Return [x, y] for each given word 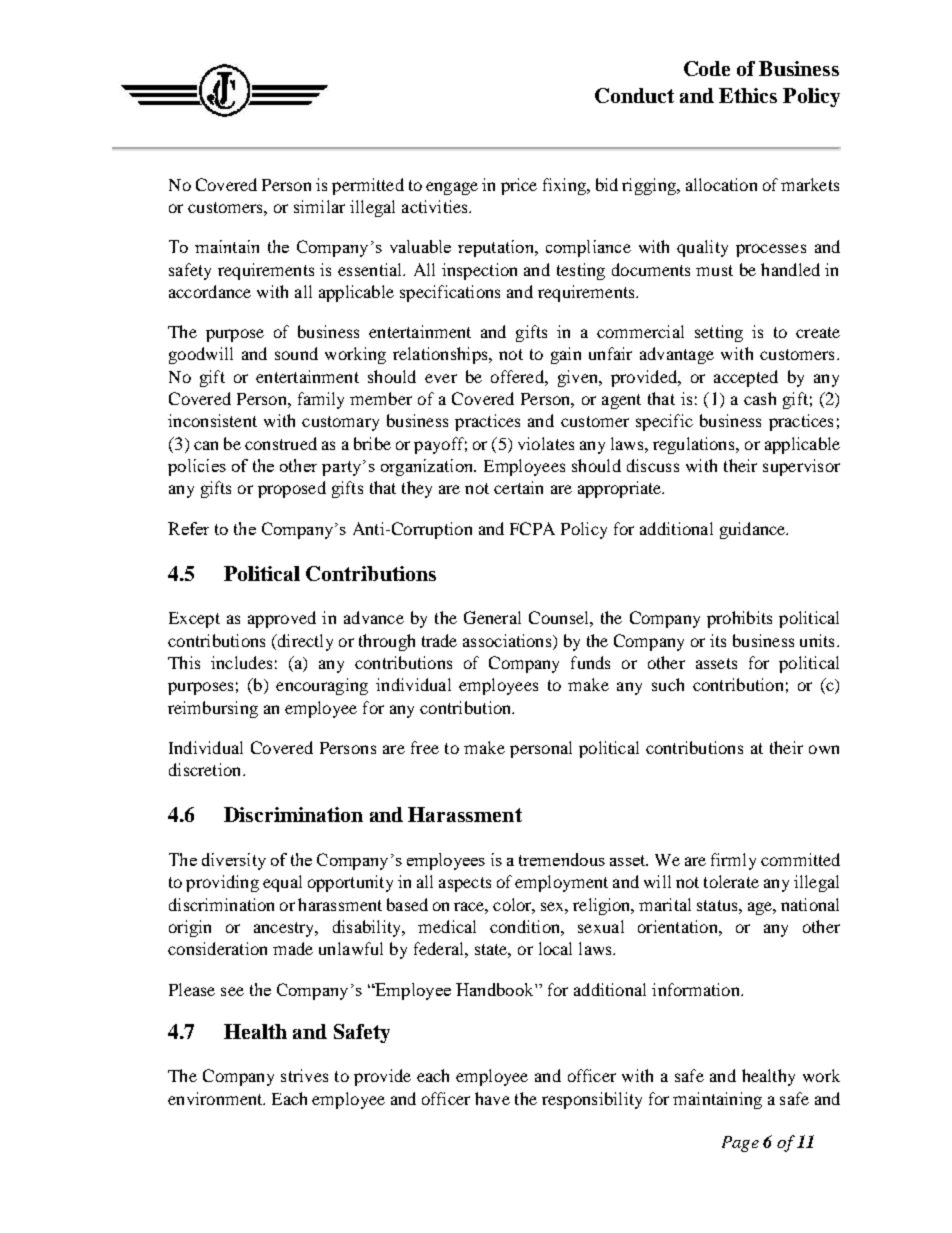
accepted [746, 378]
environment [216, 1098]
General [492, 617]
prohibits [739, 619]
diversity [234, 861]
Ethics [748, 95]
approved [282, 619]
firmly [733, 861]
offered [518, 376]
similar [319, 206]
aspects [465, 884]
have [492, 1098]
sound [296, 353]
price [519, 186]
